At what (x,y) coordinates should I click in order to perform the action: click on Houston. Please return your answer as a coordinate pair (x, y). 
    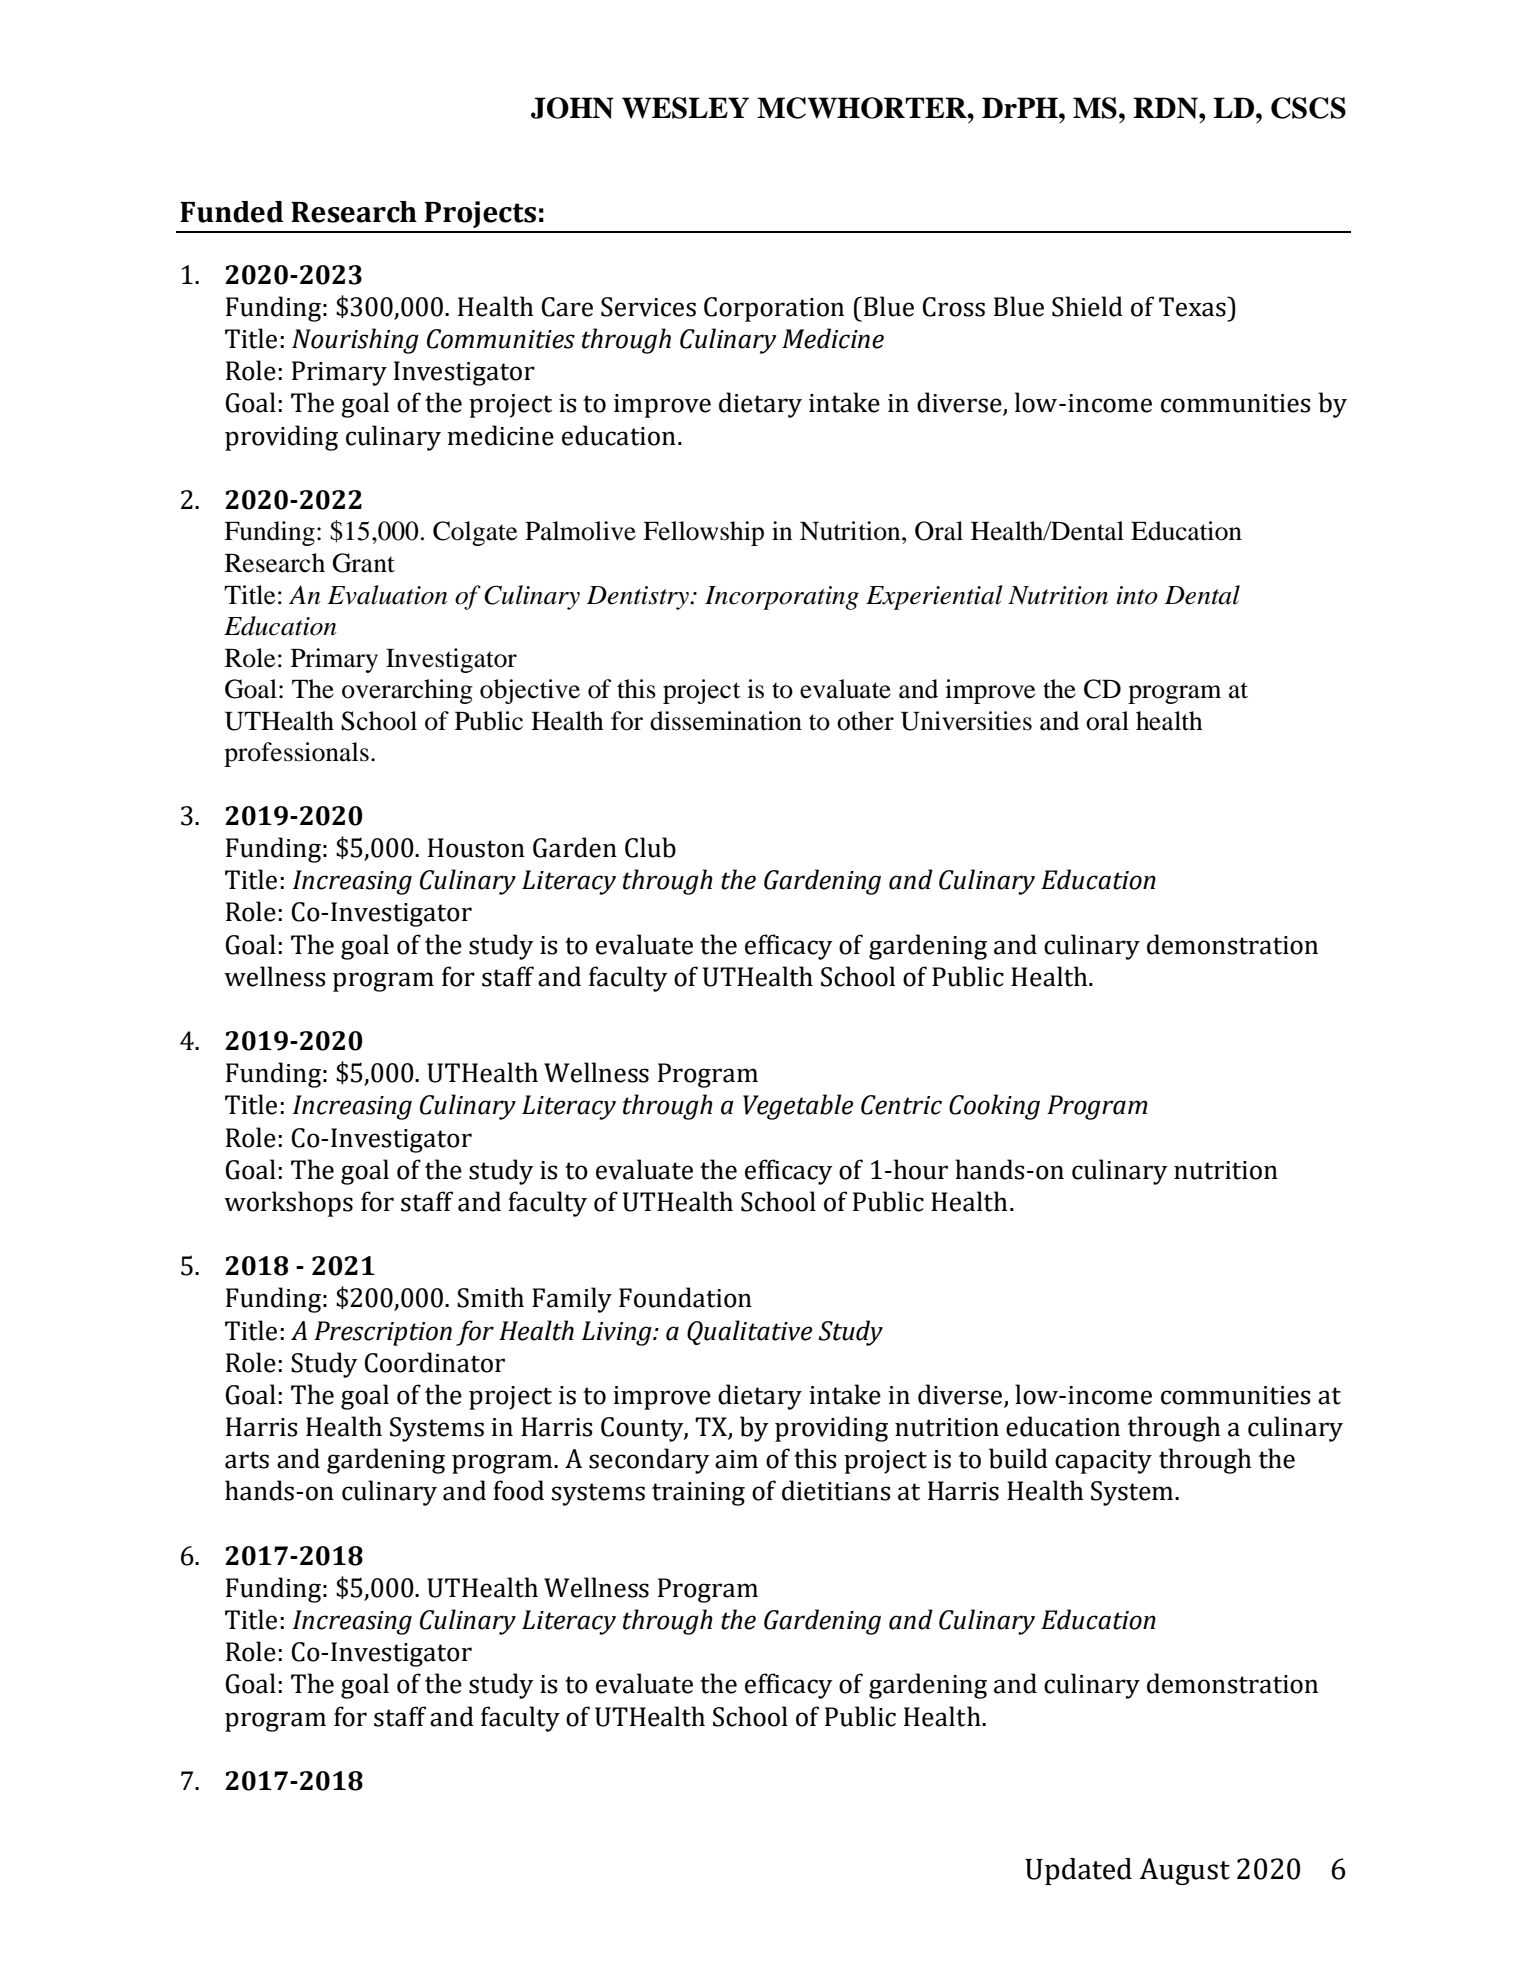
    Looking at the image, I should click on (476, 848).
